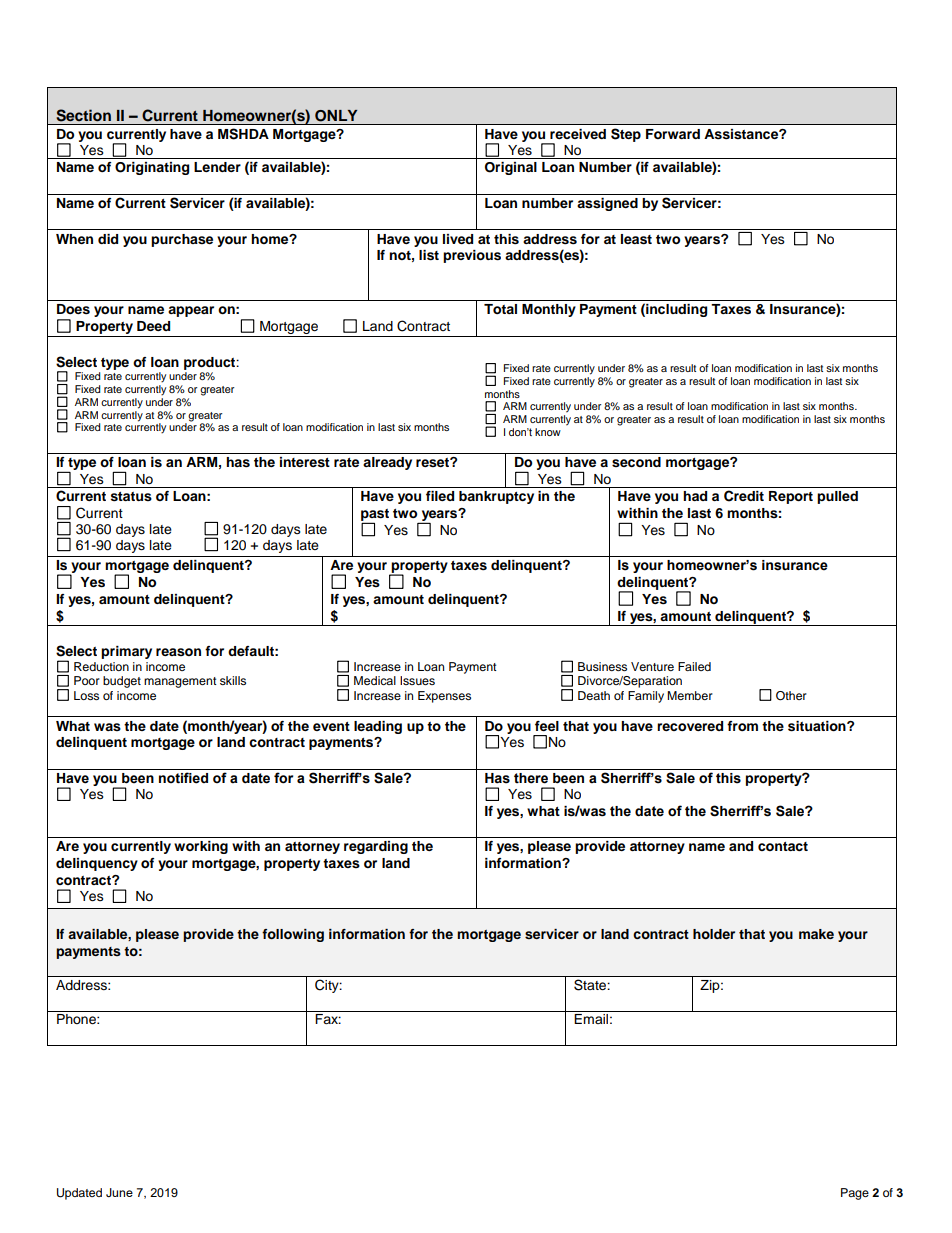  What do you see at coordinates (152, 168) in the image?
I see `Originating` at bounding box center [152, 168].
